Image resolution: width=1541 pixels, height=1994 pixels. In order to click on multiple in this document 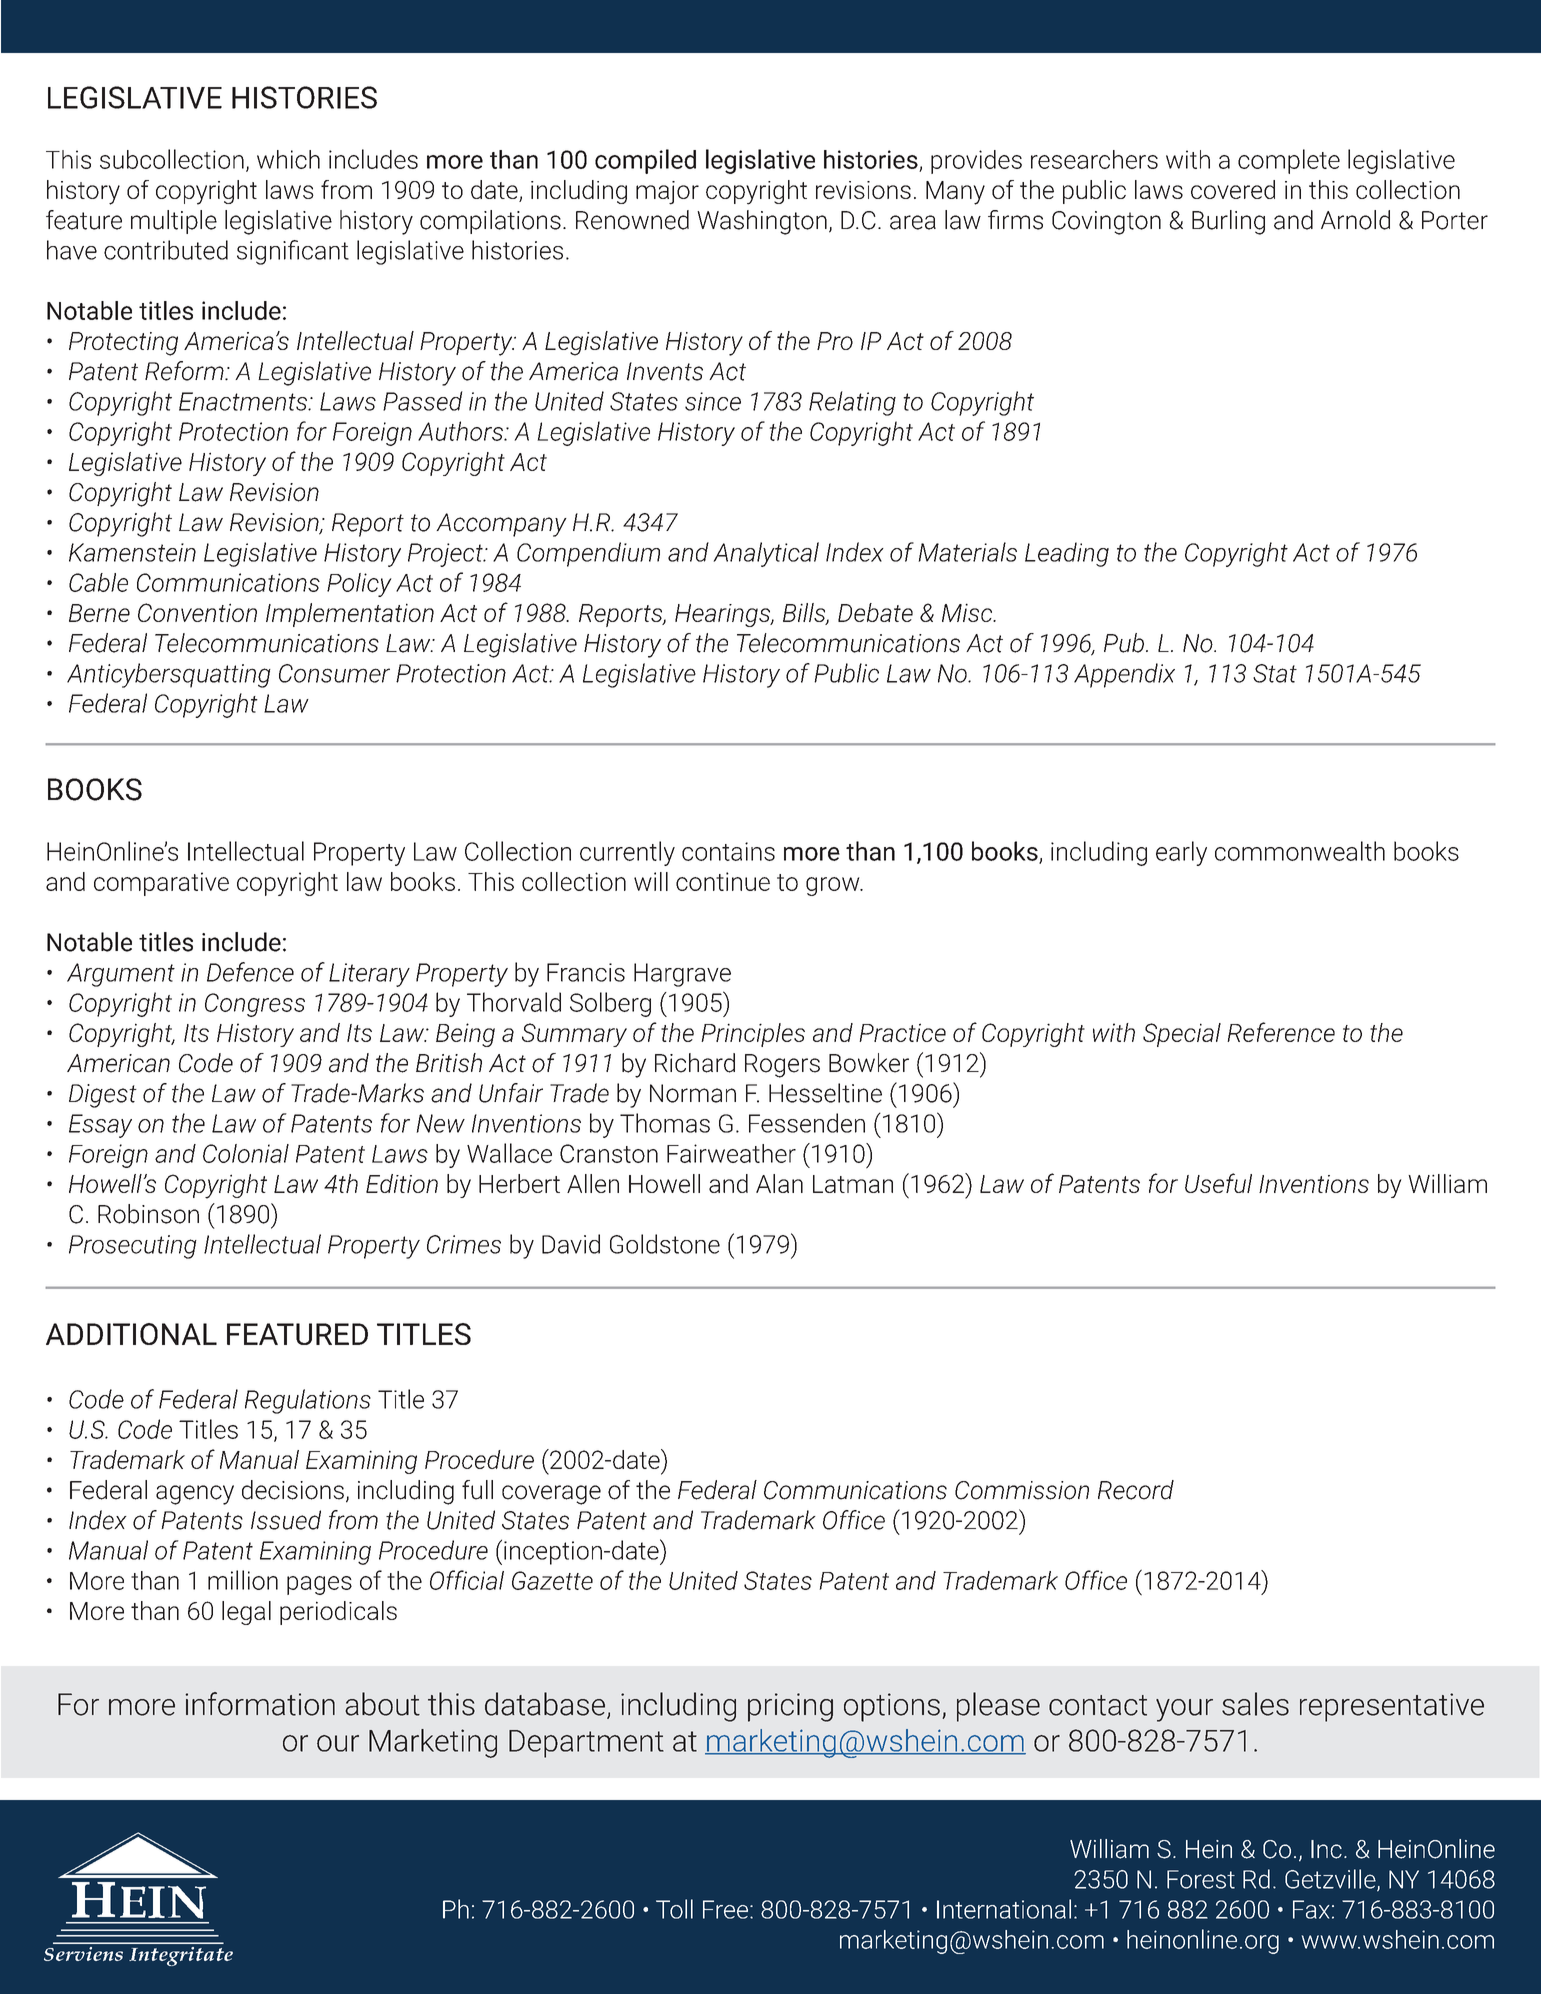, I will do `click(174, 222)`.
